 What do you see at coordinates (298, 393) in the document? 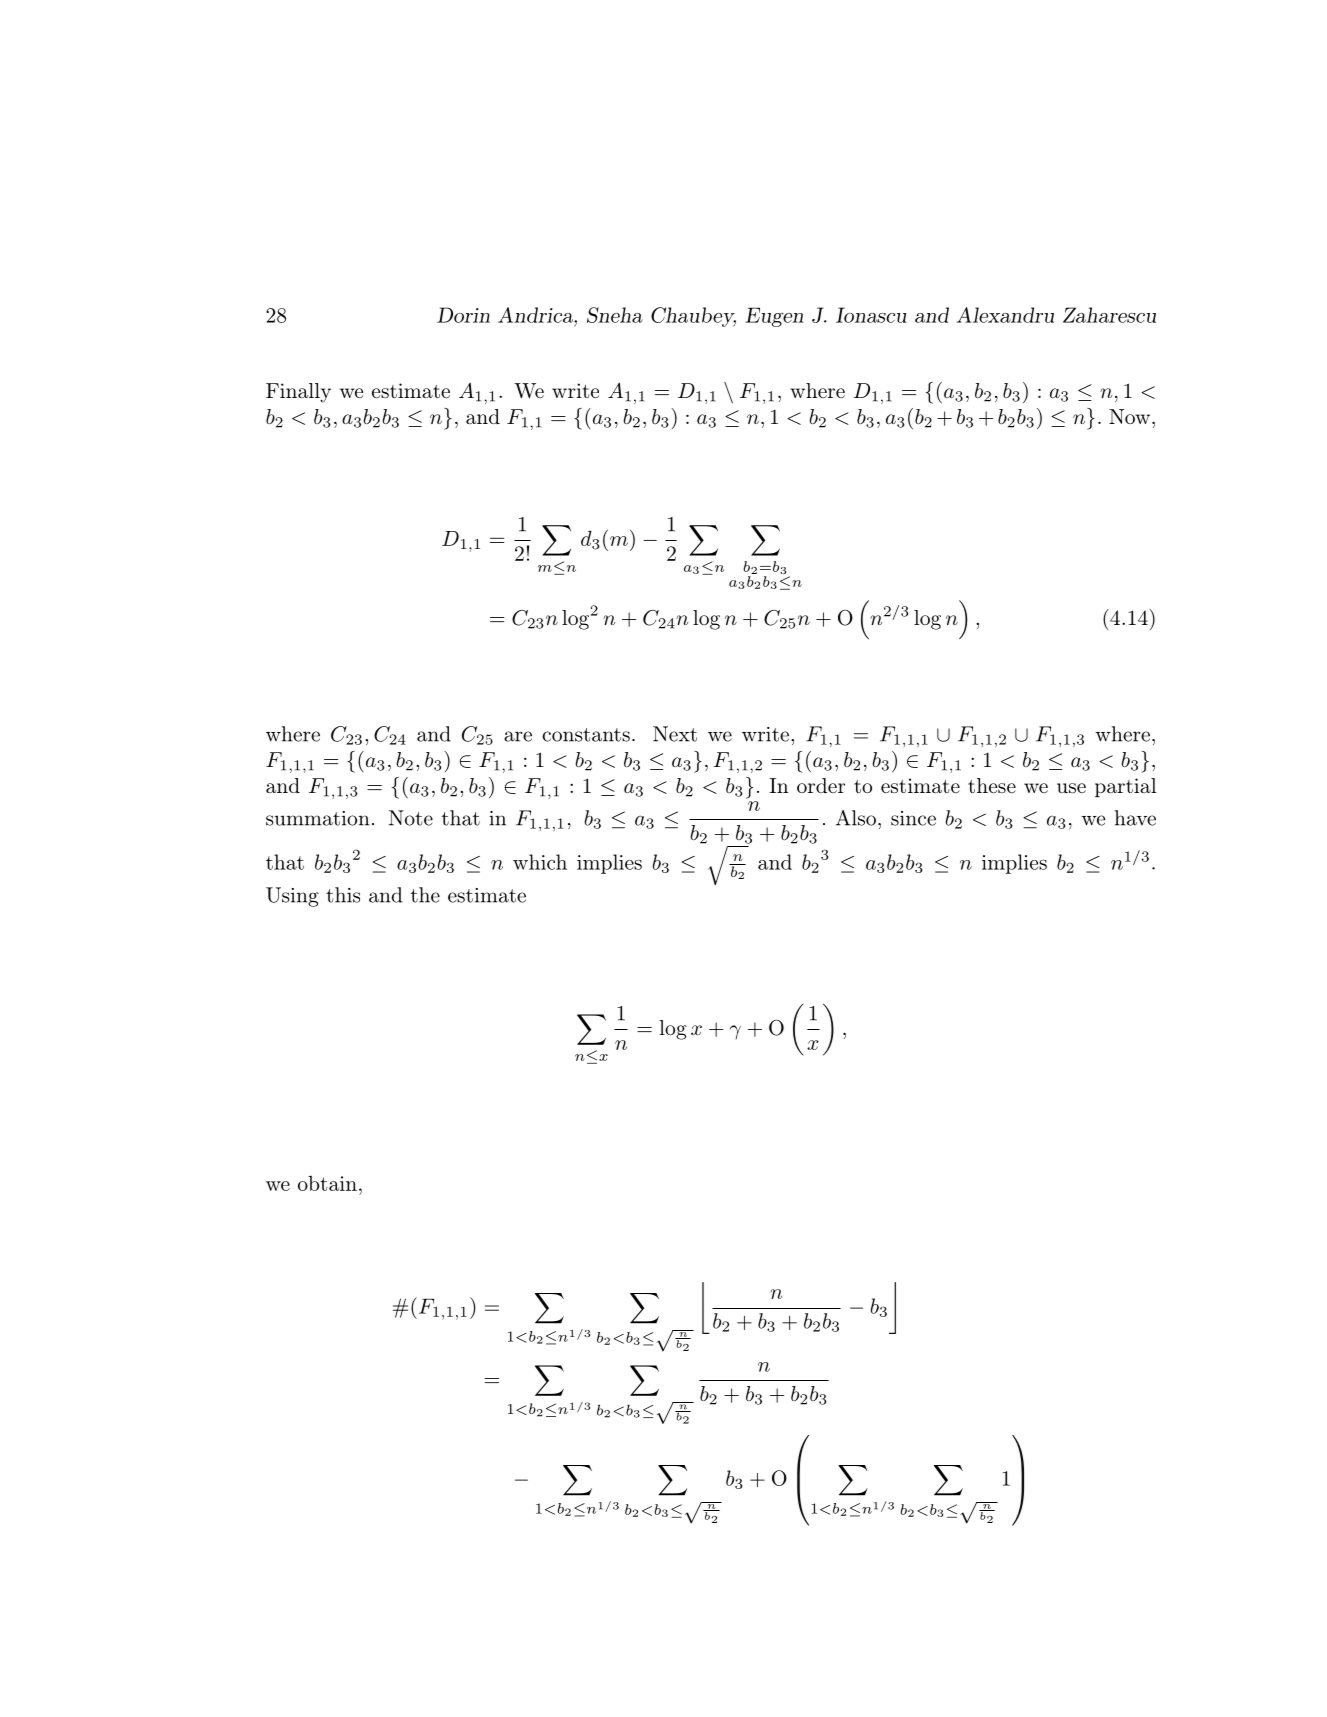
I see `Finally` at bounding box center [298, 393].
